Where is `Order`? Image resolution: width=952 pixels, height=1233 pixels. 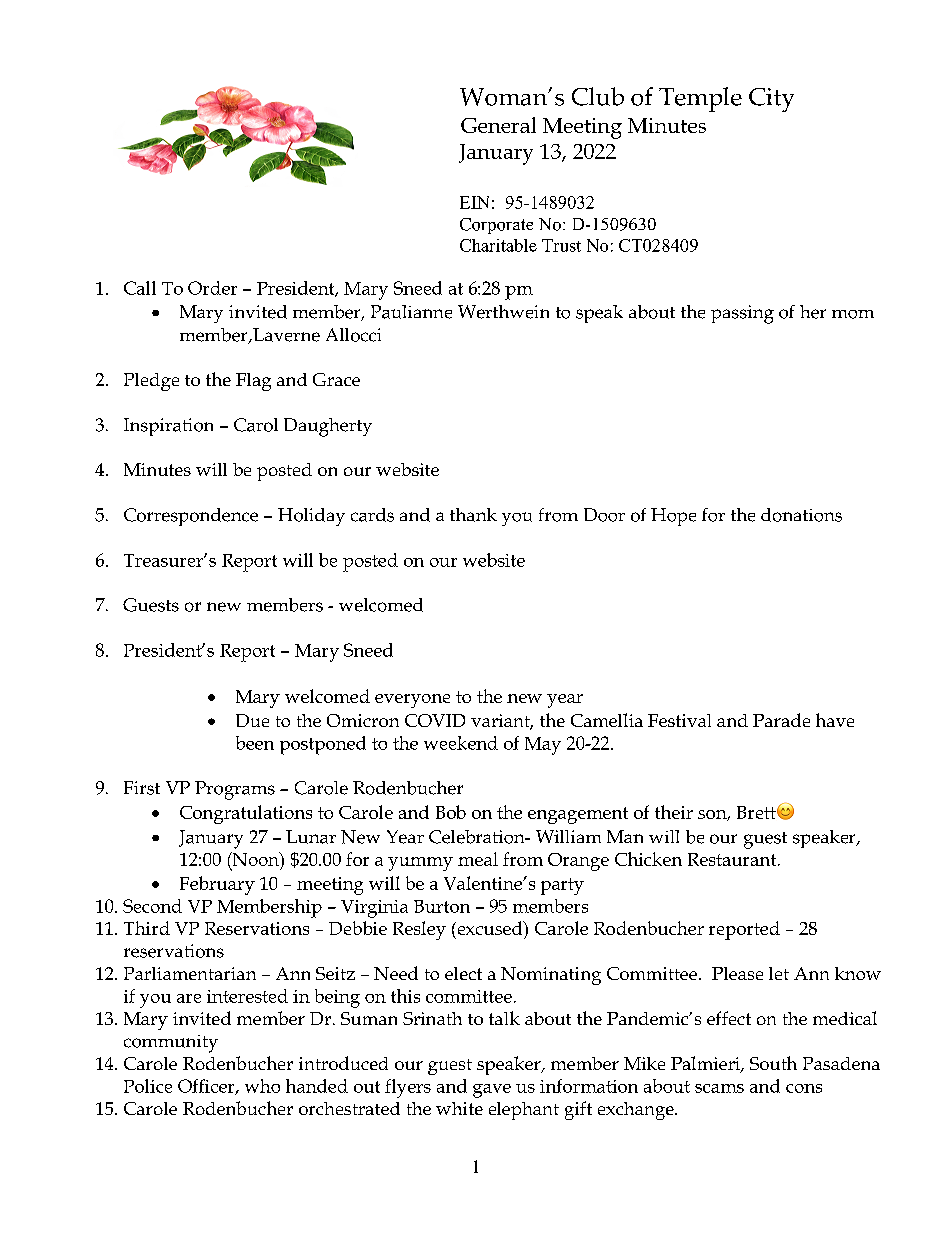
Order is located at coordinates (212, 288).
